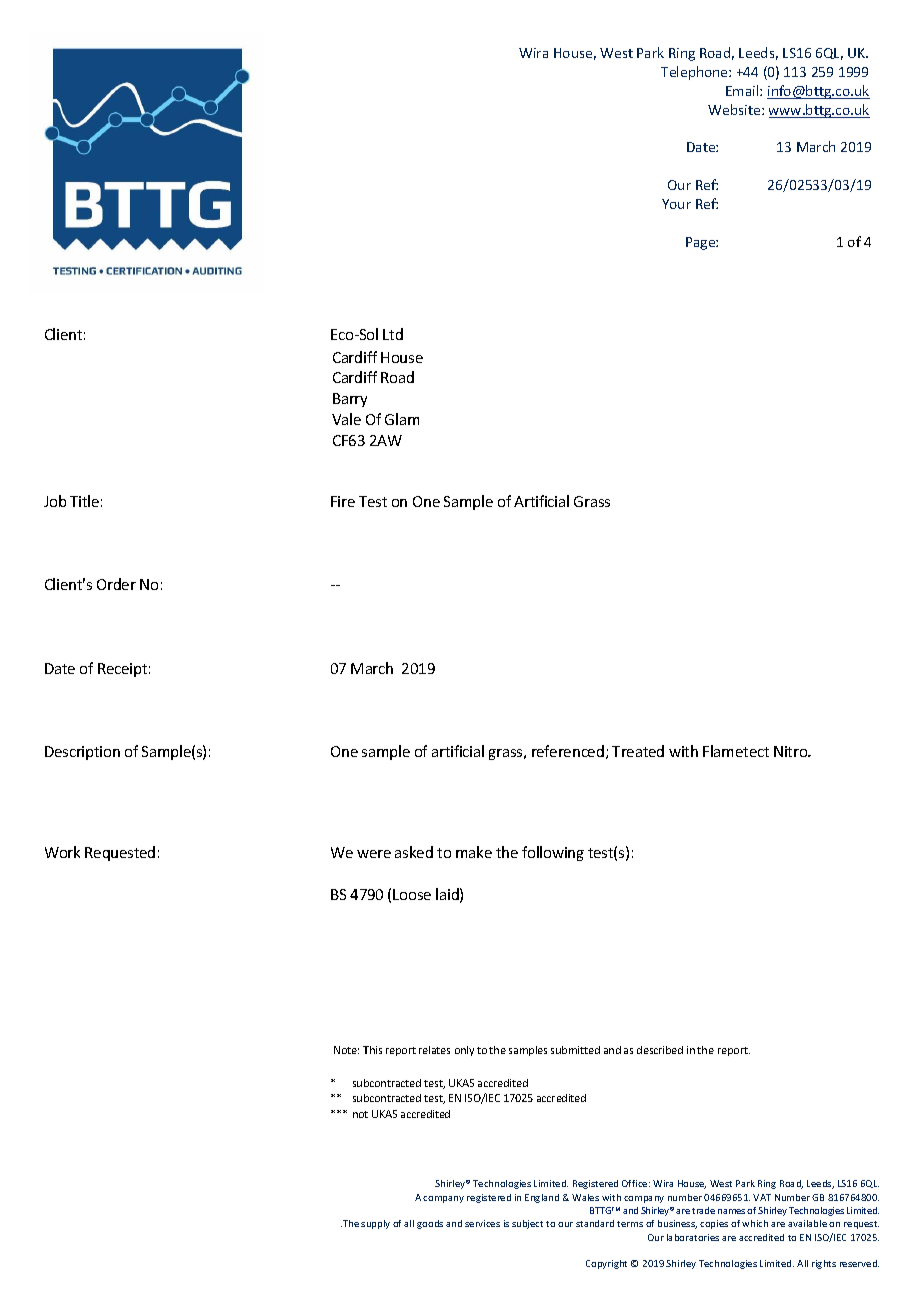  Describe the element at coordinates (116, 584) in the image. I see `Order` at that location.
